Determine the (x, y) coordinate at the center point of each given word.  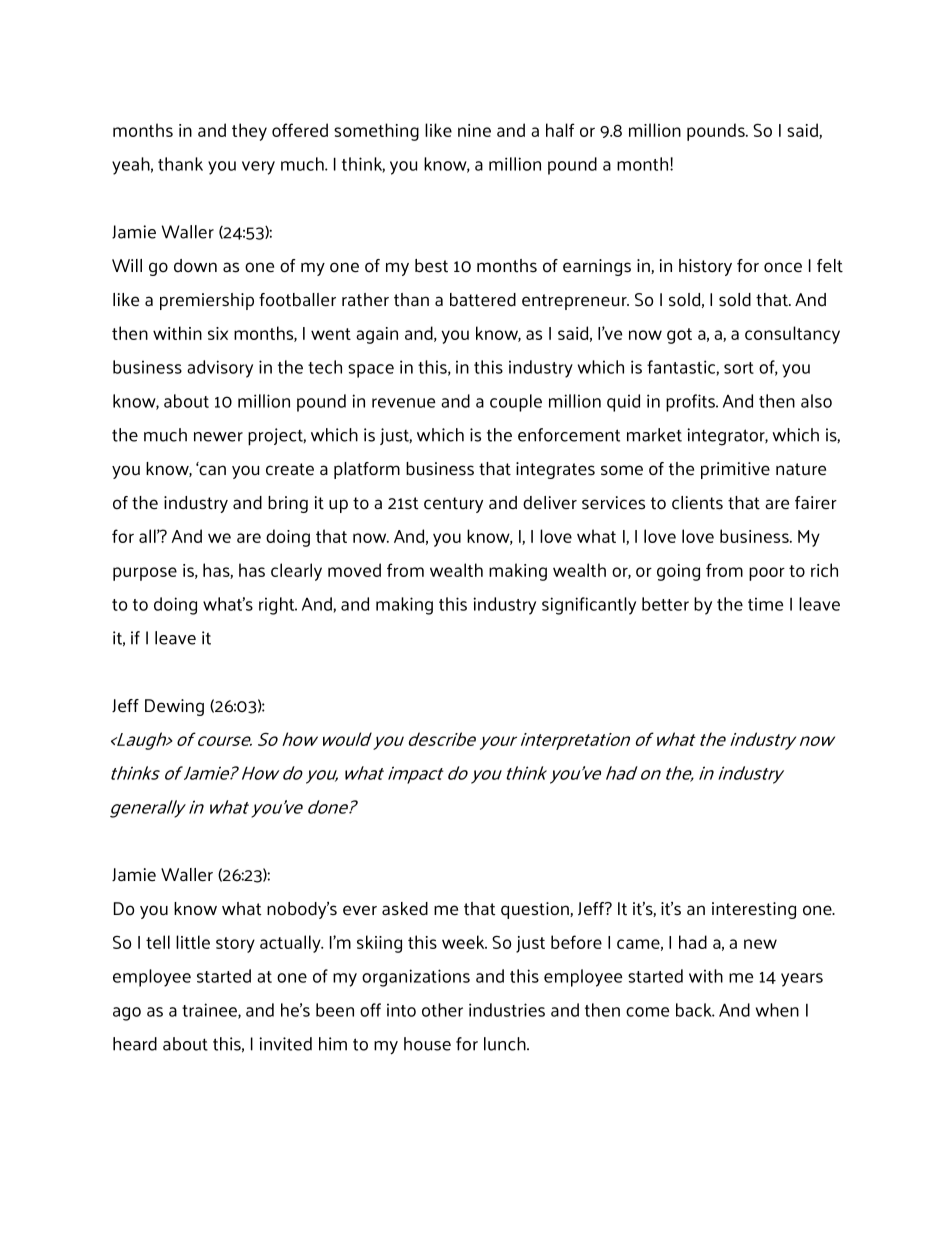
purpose (145, 574)
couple (516, 403)
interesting (754, 910)
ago (127, 1014)
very (258, 168)
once (783, 267)
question (536, 910)
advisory (220, 369)
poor (767, 574)
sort (739, 368)
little (193, 942)
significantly (589, 606)
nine (474, 130)
